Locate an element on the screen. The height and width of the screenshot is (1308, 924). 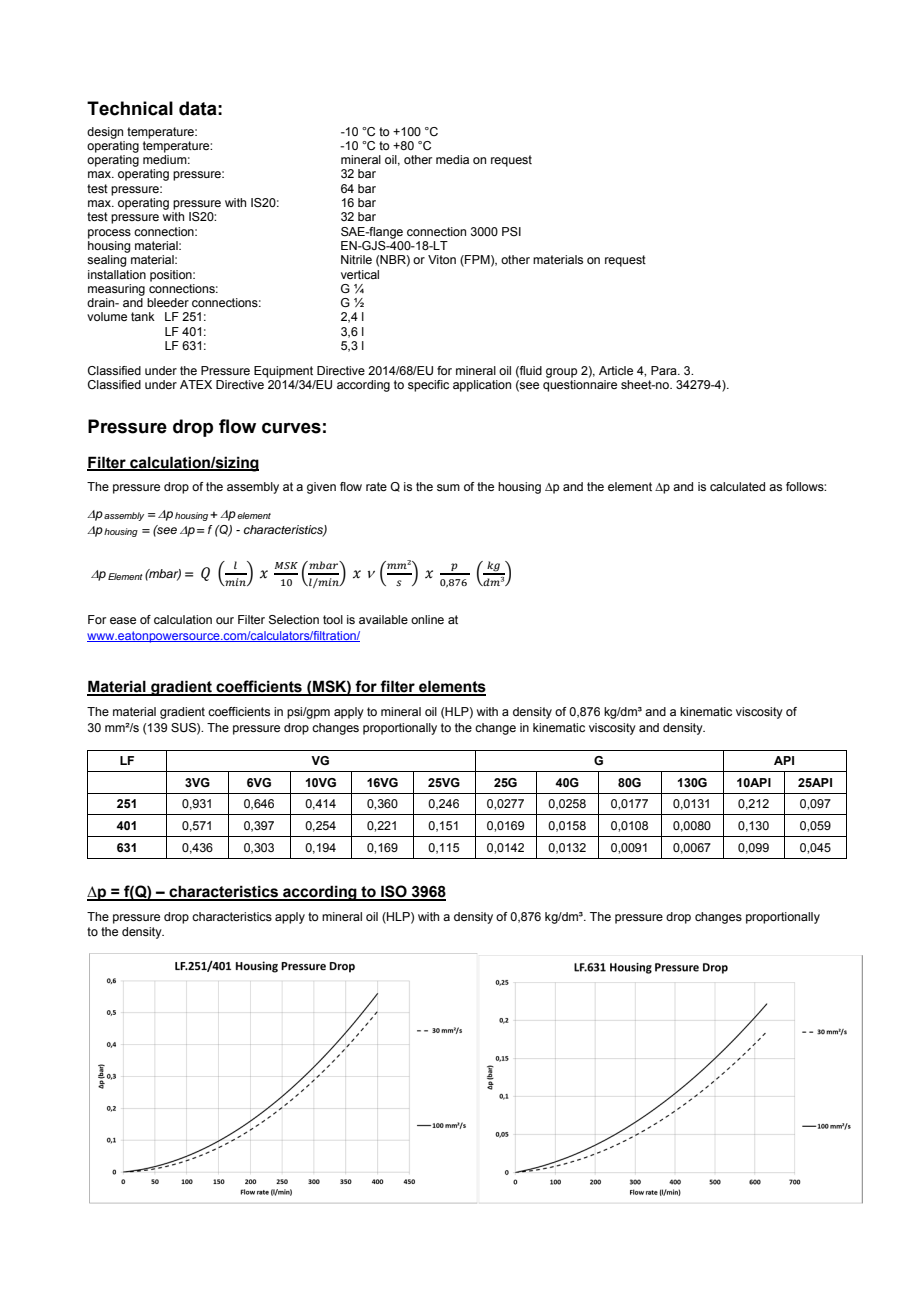
media is located at coordinates (452, 159).
